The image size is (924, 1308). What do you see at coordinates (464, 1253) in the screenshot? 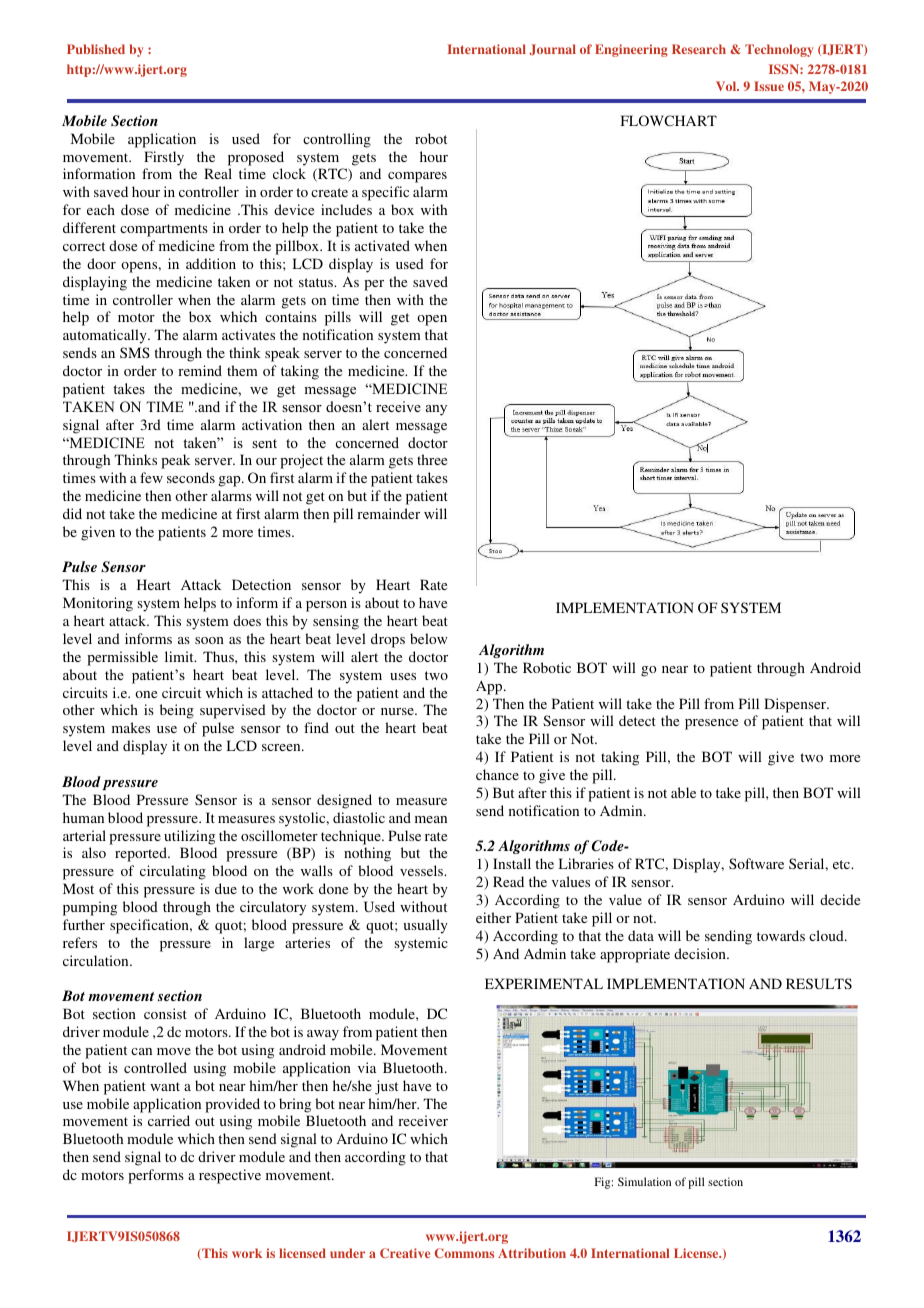
I see `Commons` at bounding box center [464, 1253].
